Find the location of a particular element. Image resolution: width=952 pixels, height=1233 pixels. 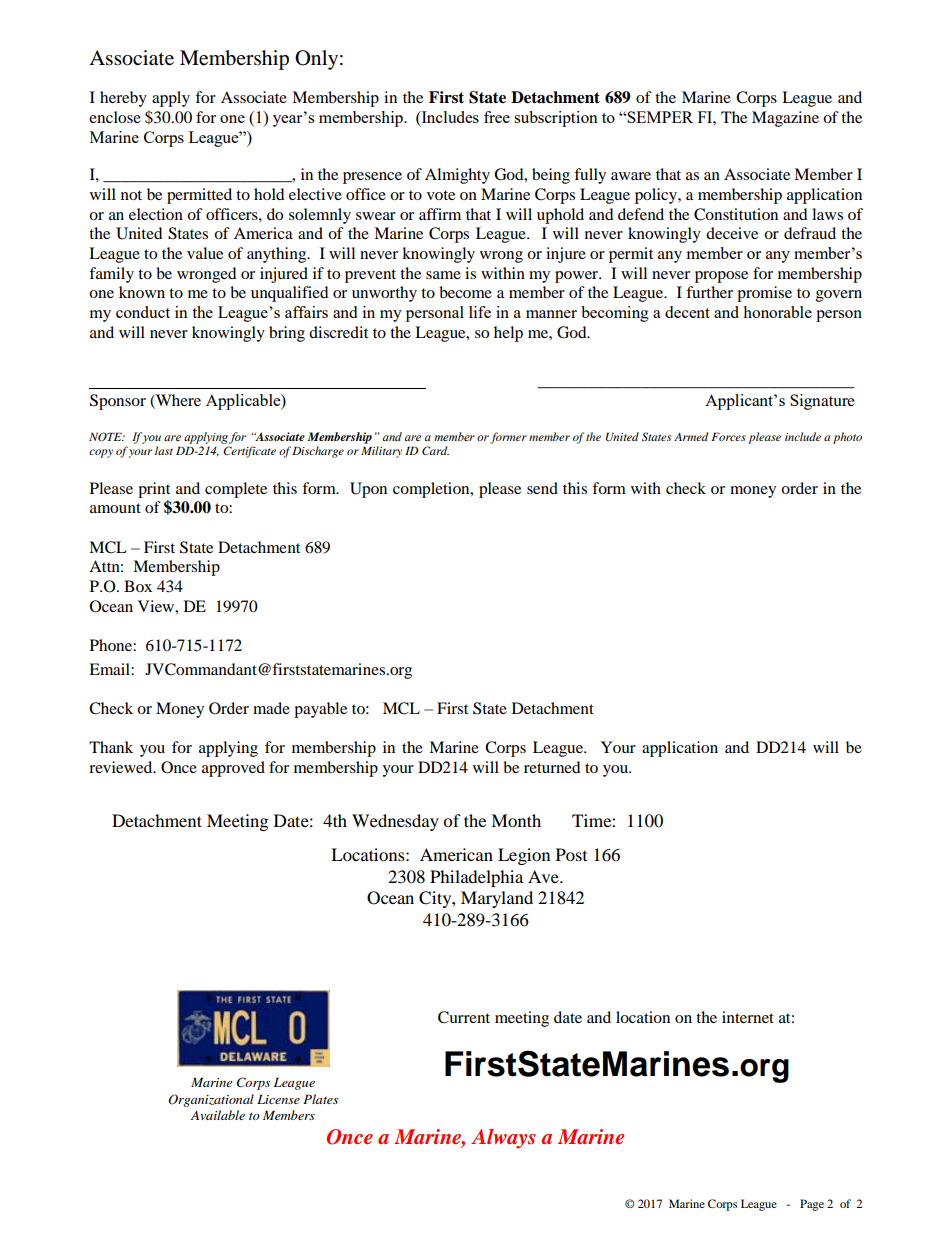

Email is located at coordinates (110, 669).
